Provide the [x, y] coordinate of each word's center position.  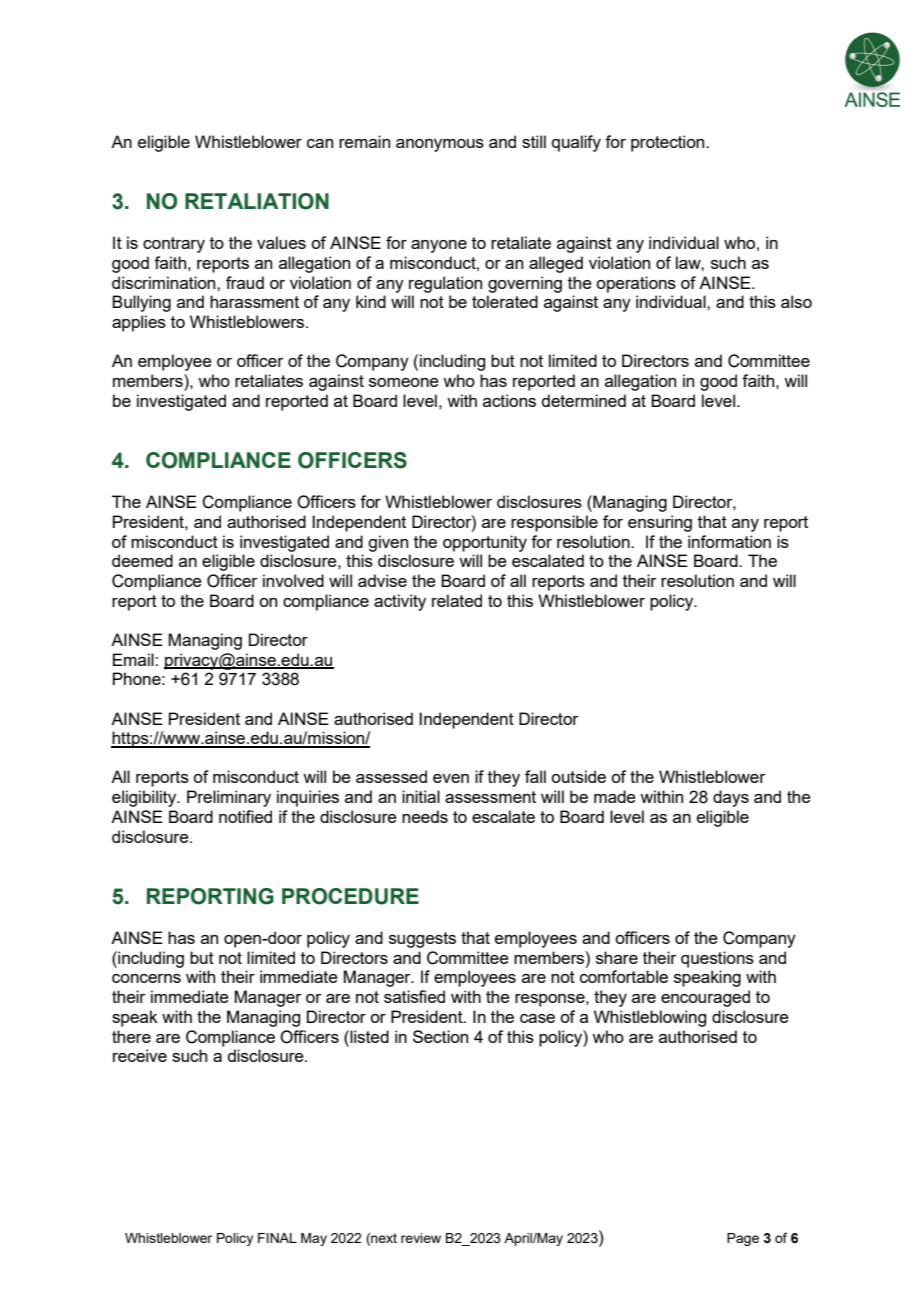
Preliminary [229, 798]
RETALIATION [257, 201]
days [731, 798]
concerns [146, 978]
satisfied [414, 996]
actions [509, 400]
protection [669, 143]
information [729, 541]
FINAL [277, 1238]
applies [139, 323]
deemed [142, 560]
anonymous [440, 145]
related [457, 600]
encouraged [705, 998]
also [796, 301]
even [451, 778]
